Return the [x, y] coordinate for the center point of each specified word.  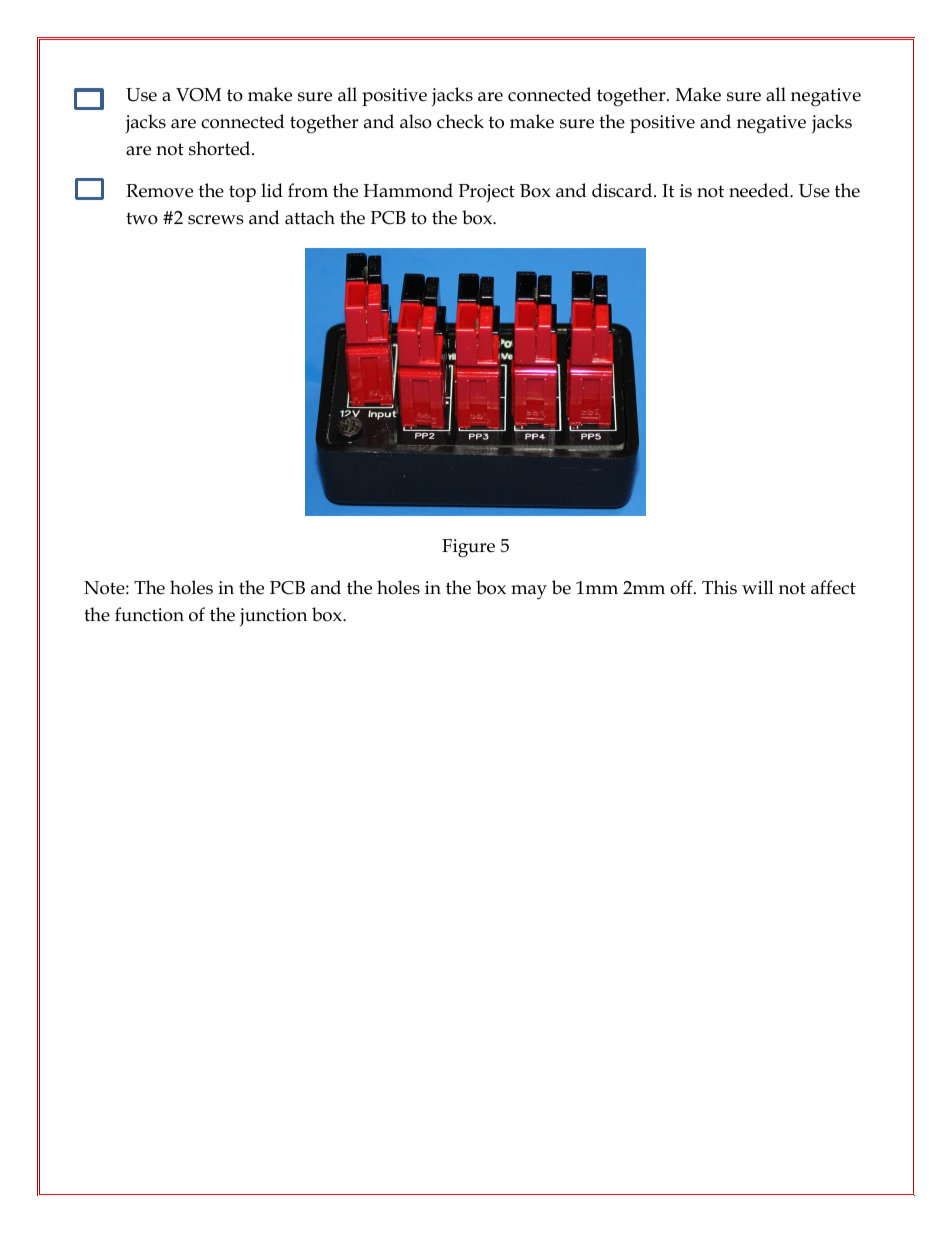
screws [216, 220]
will [758, 587]
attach [310, 217]
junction [273, 617]
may [529, 592]
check [460, 121]
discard [623, 190]
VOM [198, 95]
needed [760, 190]
